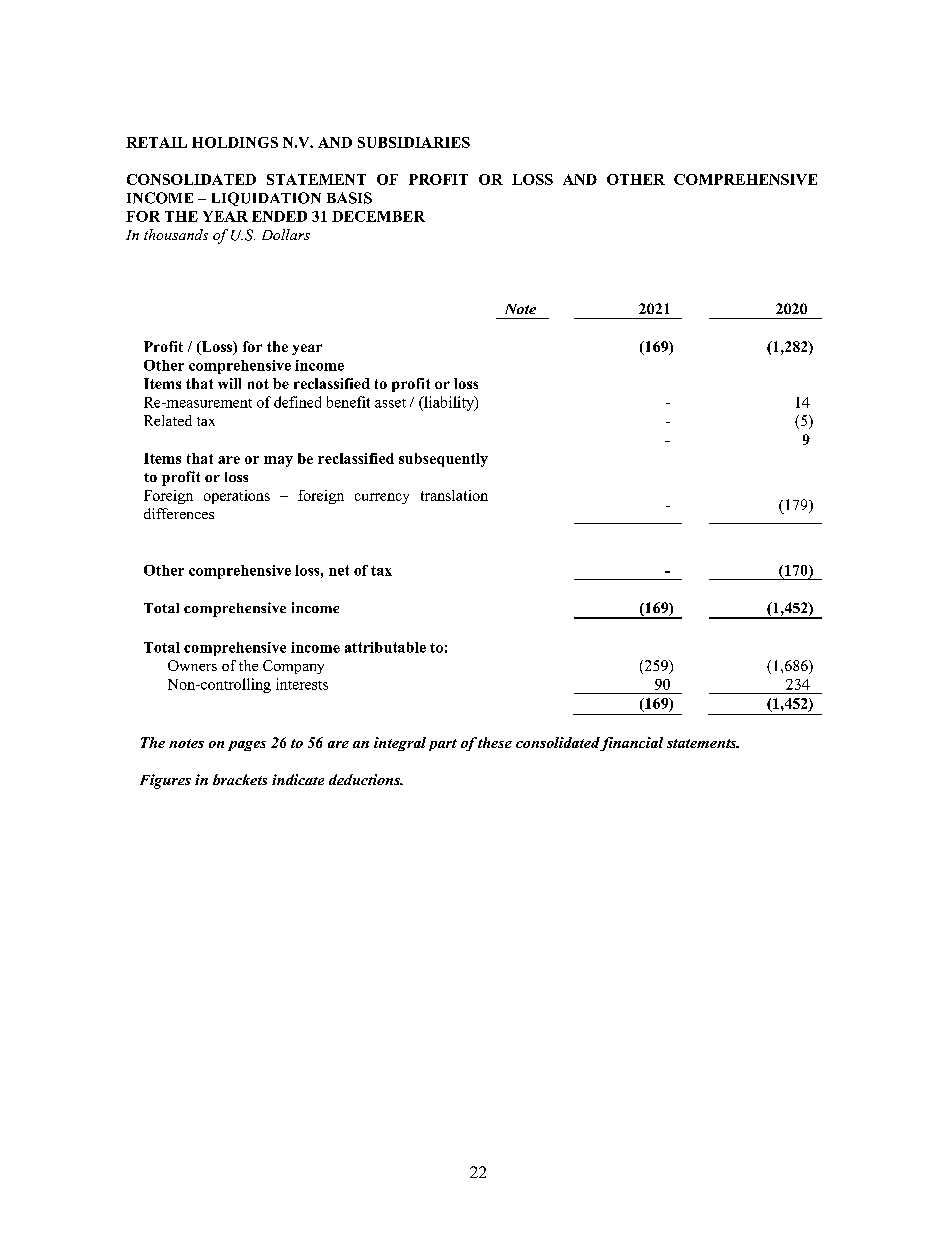  What do you see at coordinates (449, 403) in the image?
I see `liability` at bounding box center [449, 403].
